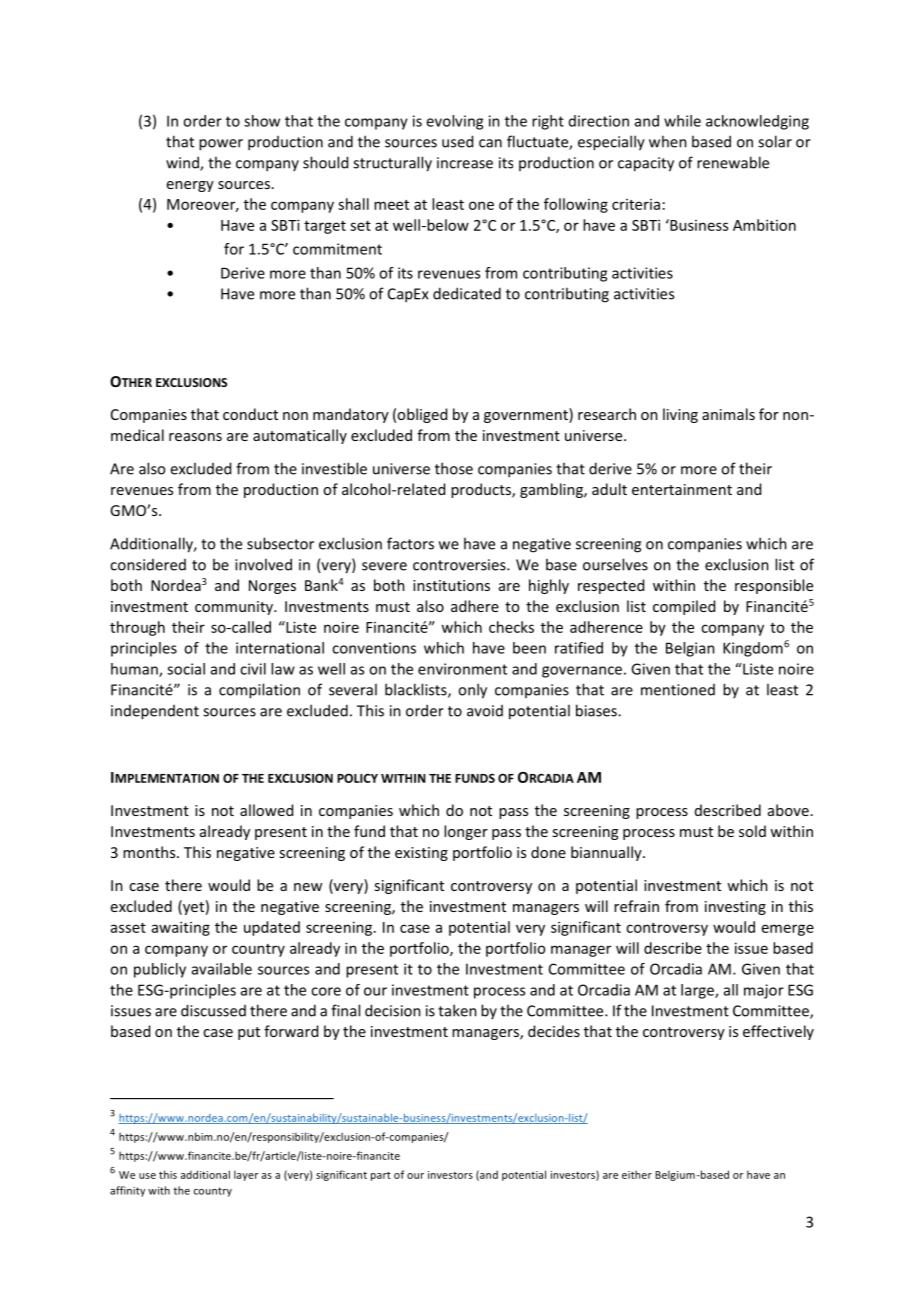 The width and height of the screenshot is (924, 1308). What do you see at coordinates (186, 669) in the screenshot?
I see `social` at bounding box center [186, 669].
